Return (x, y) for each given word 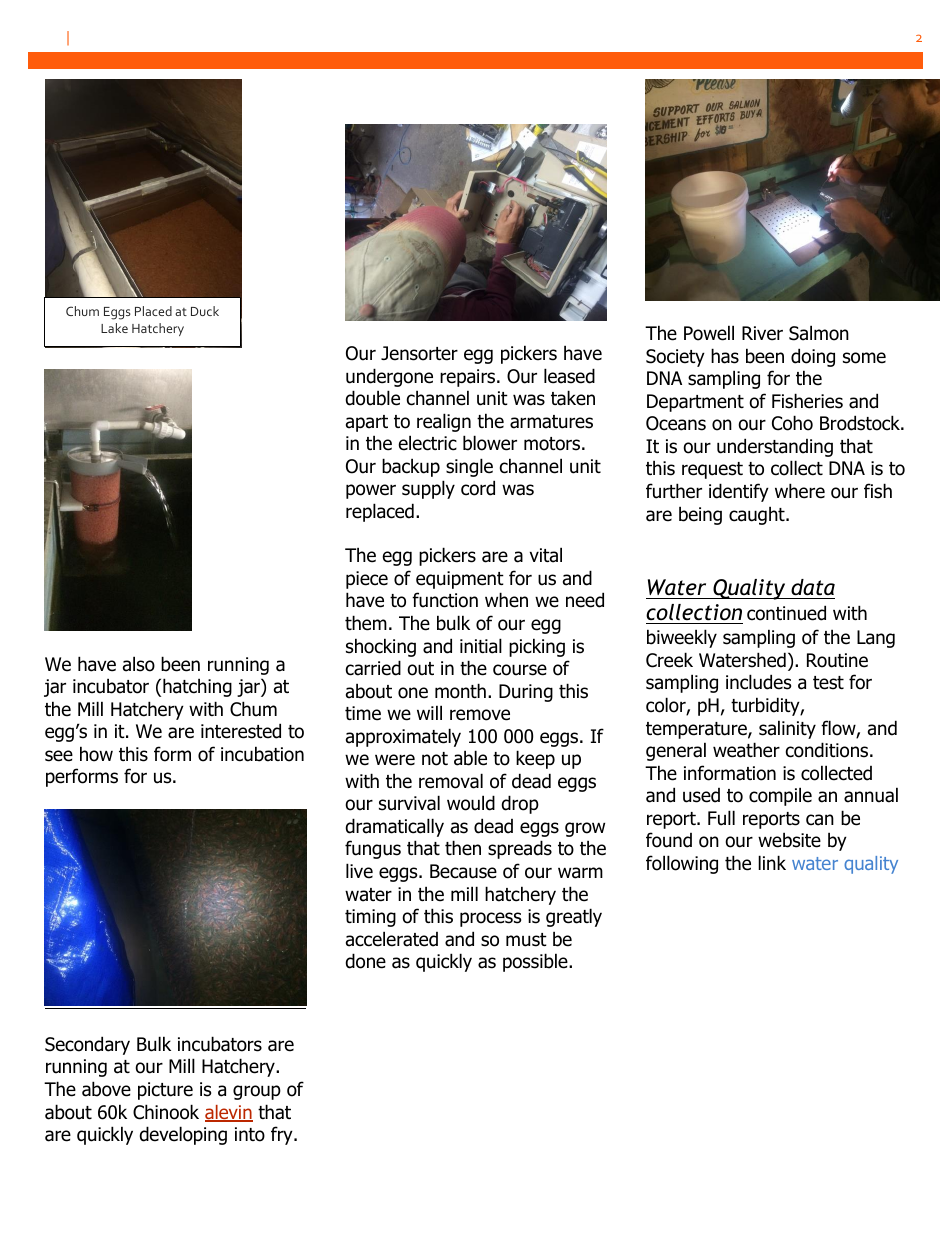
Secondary (87, 1045)
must (526, 940)
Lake (114, 328)
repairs (469, 378)
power (371, 491)
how (96, 754)
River (762, 333)
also (139, 664)
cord (478, 488)
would (471, 803)
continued (786, 613)
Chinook (166, 1112)
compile (780, 796)
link (772, 862)
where (800, 491)
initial (481, 646)
